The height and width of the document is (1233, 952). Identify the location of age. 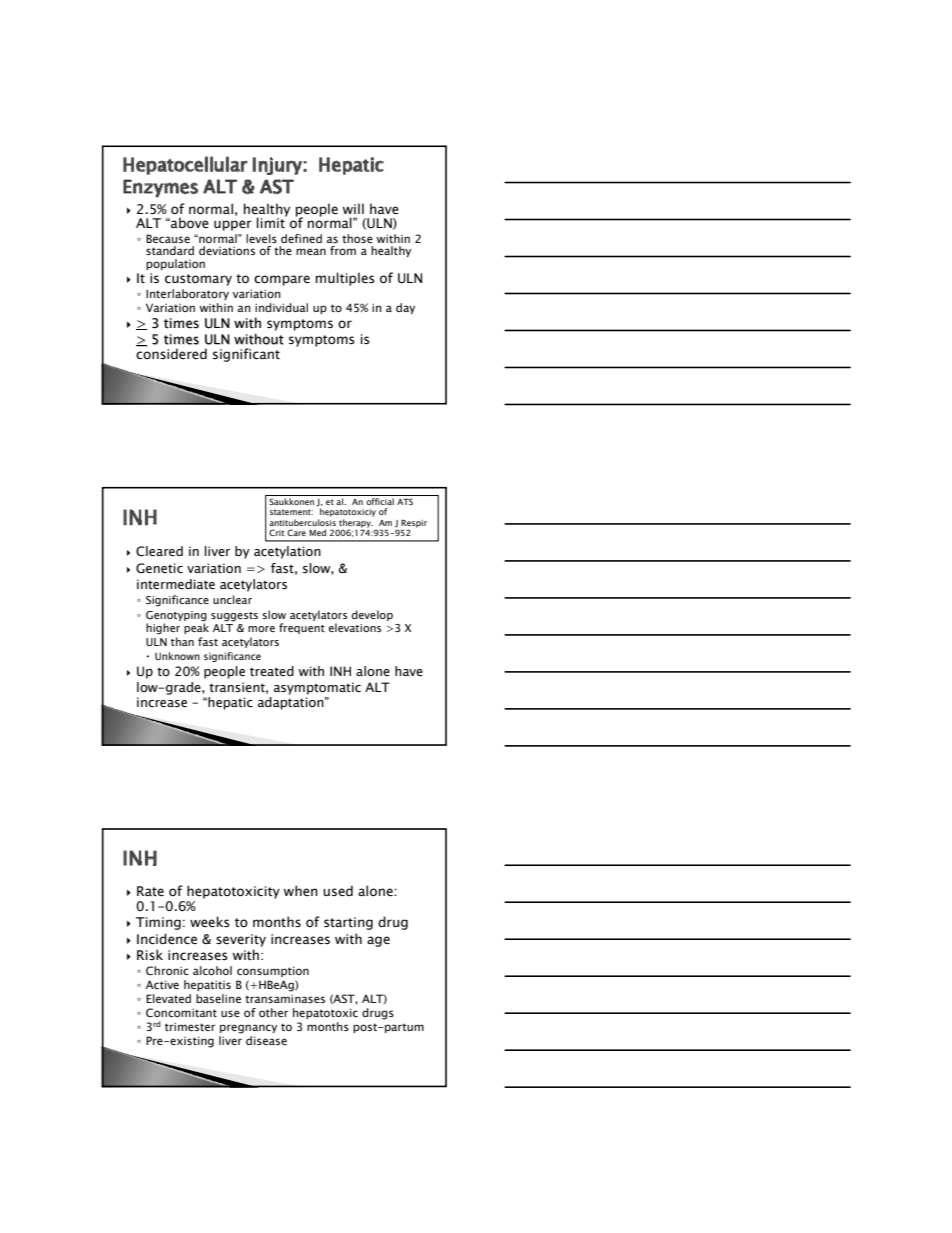
(378, 941).
